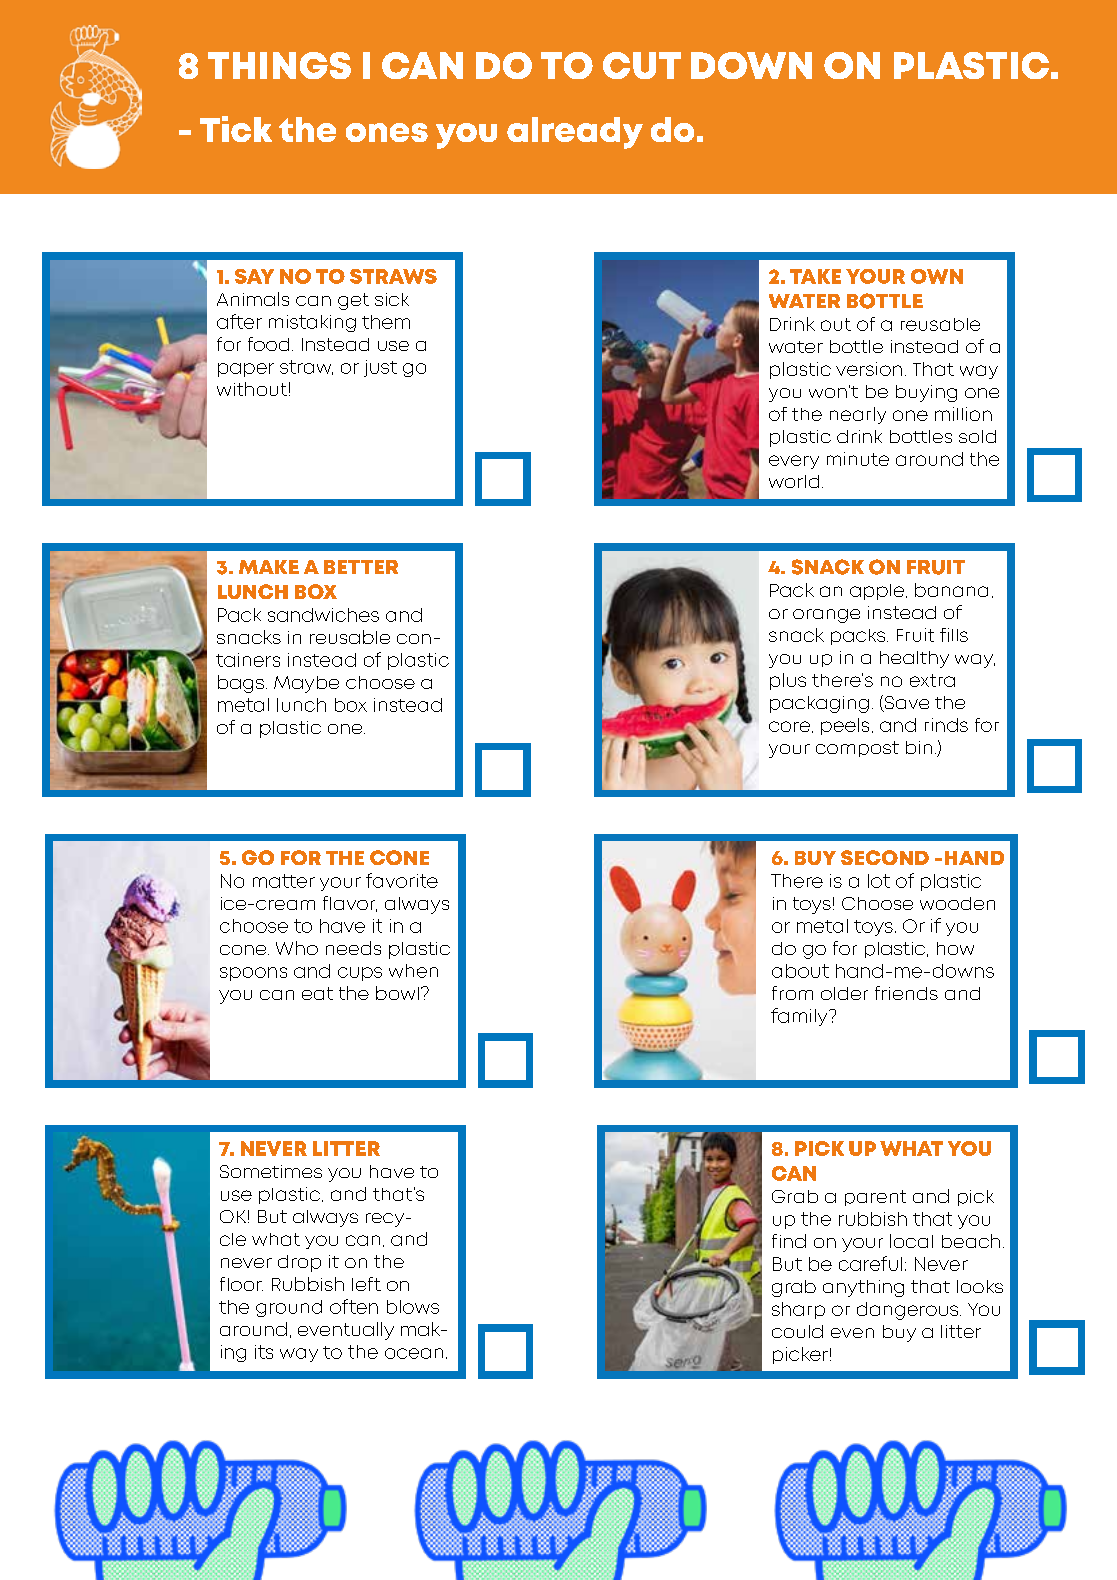  What do you see at coordinates (858, 459) in the page?
I see `minute` at bounding box center [858, 459].
